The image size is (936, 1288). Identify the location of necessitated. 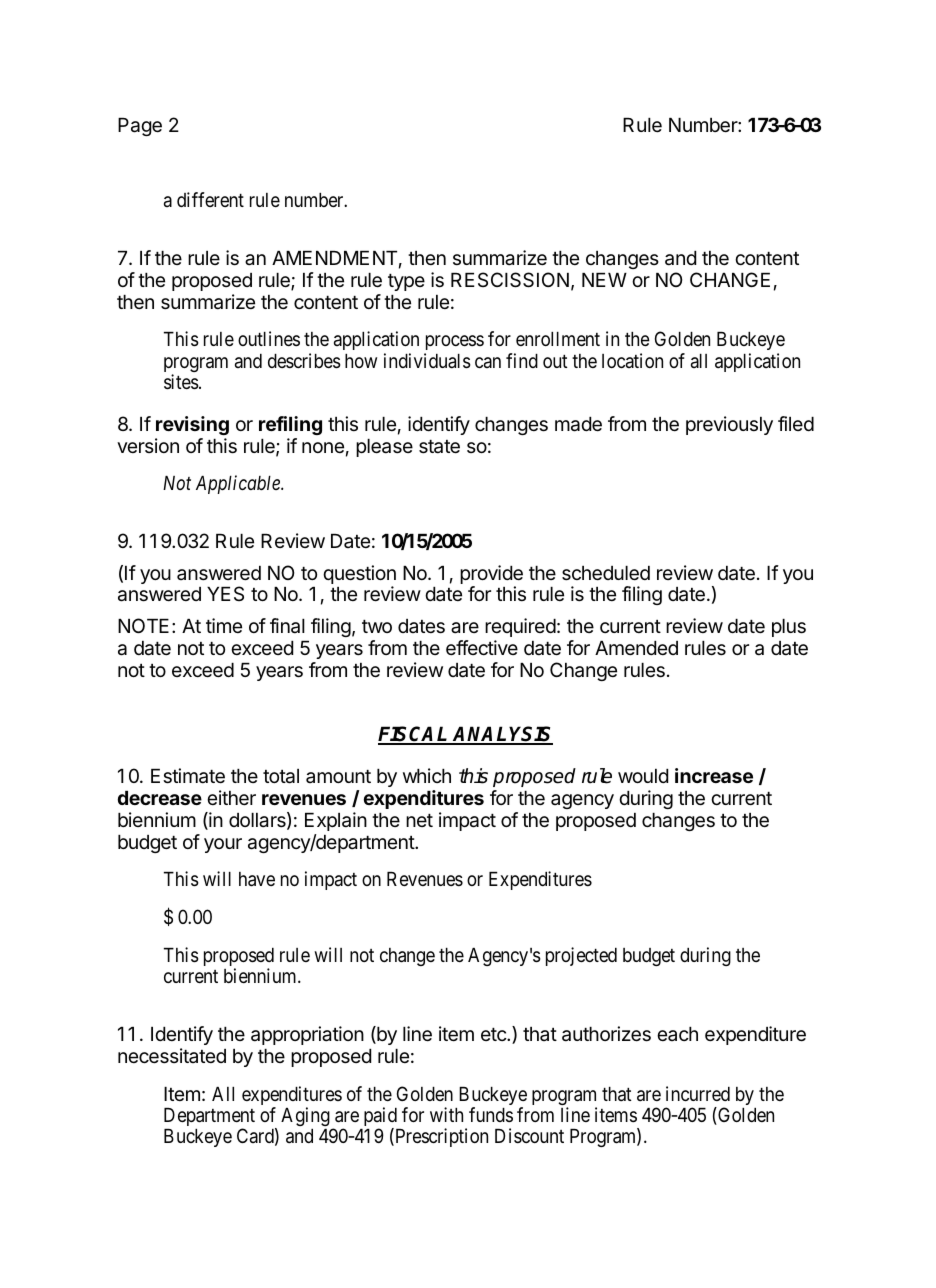
(172, 1056).
